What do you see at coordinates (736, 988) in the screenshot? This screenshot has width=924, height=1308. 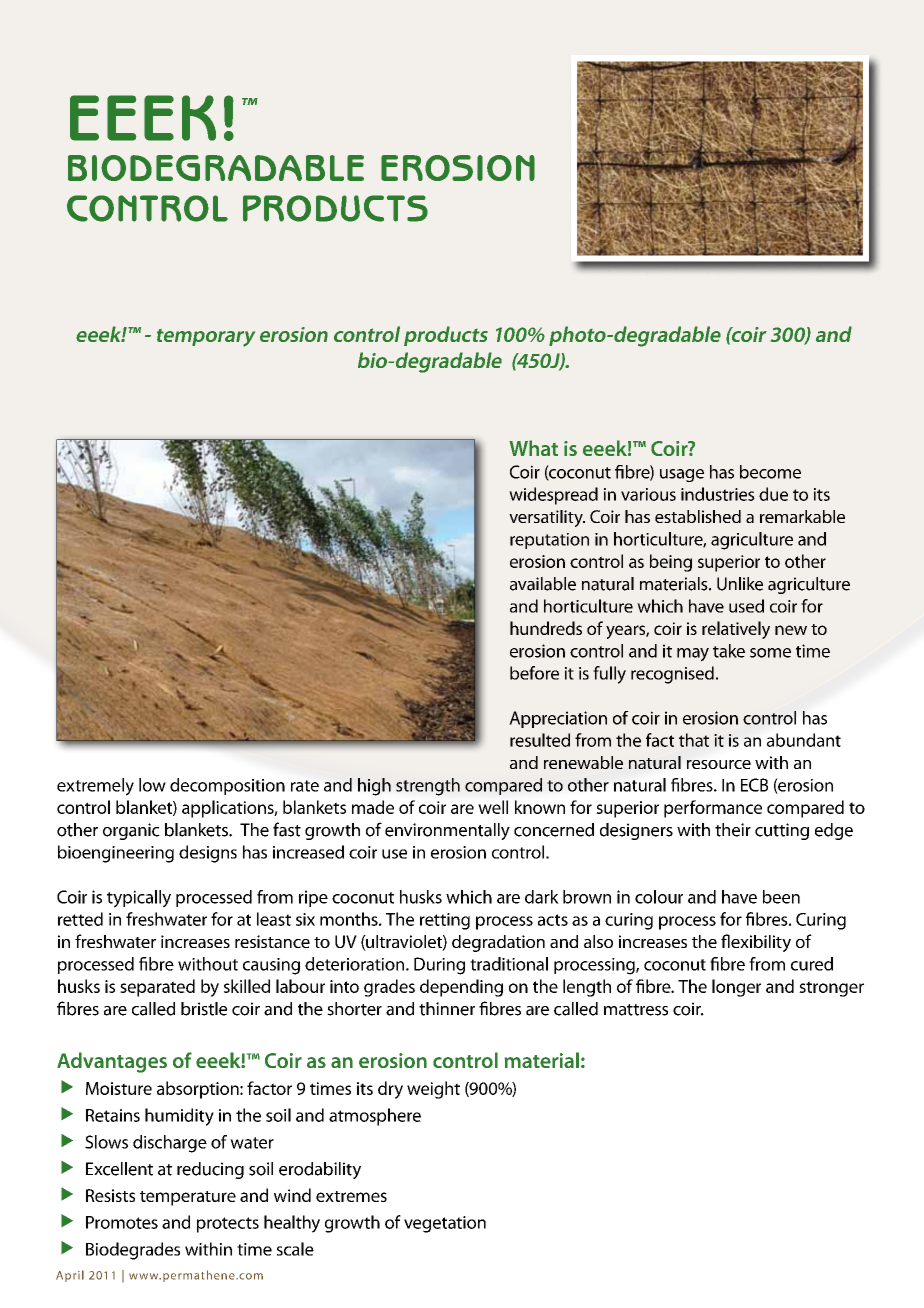 I see `longer` at bounding box center [736, 988].
